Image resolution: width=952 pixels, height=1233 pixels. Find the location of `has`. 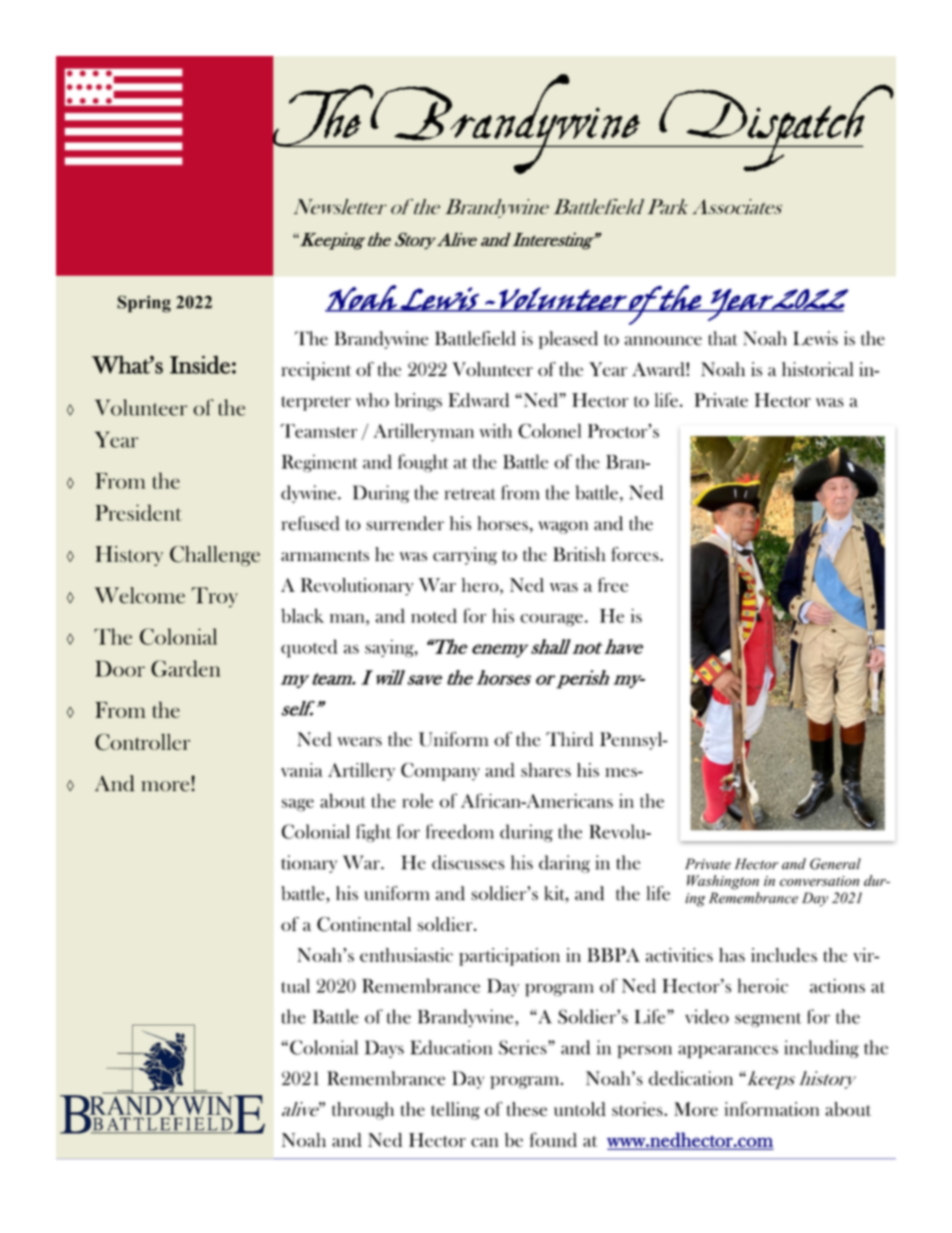

has is located at coordinates (732, 955).
